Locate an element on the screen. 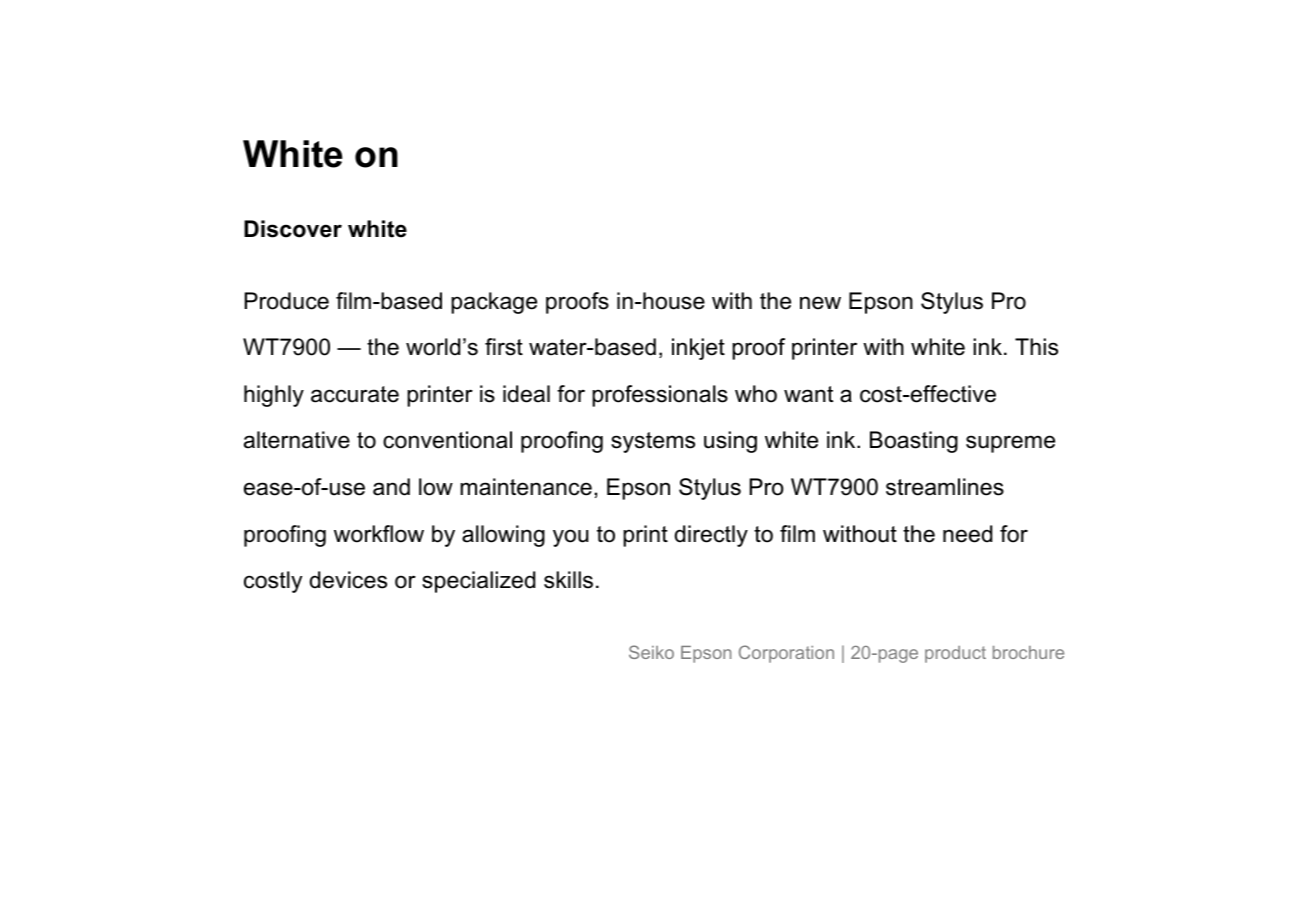 The image size is (1308, 924). inkjet is located at coordinates (698, 349).
